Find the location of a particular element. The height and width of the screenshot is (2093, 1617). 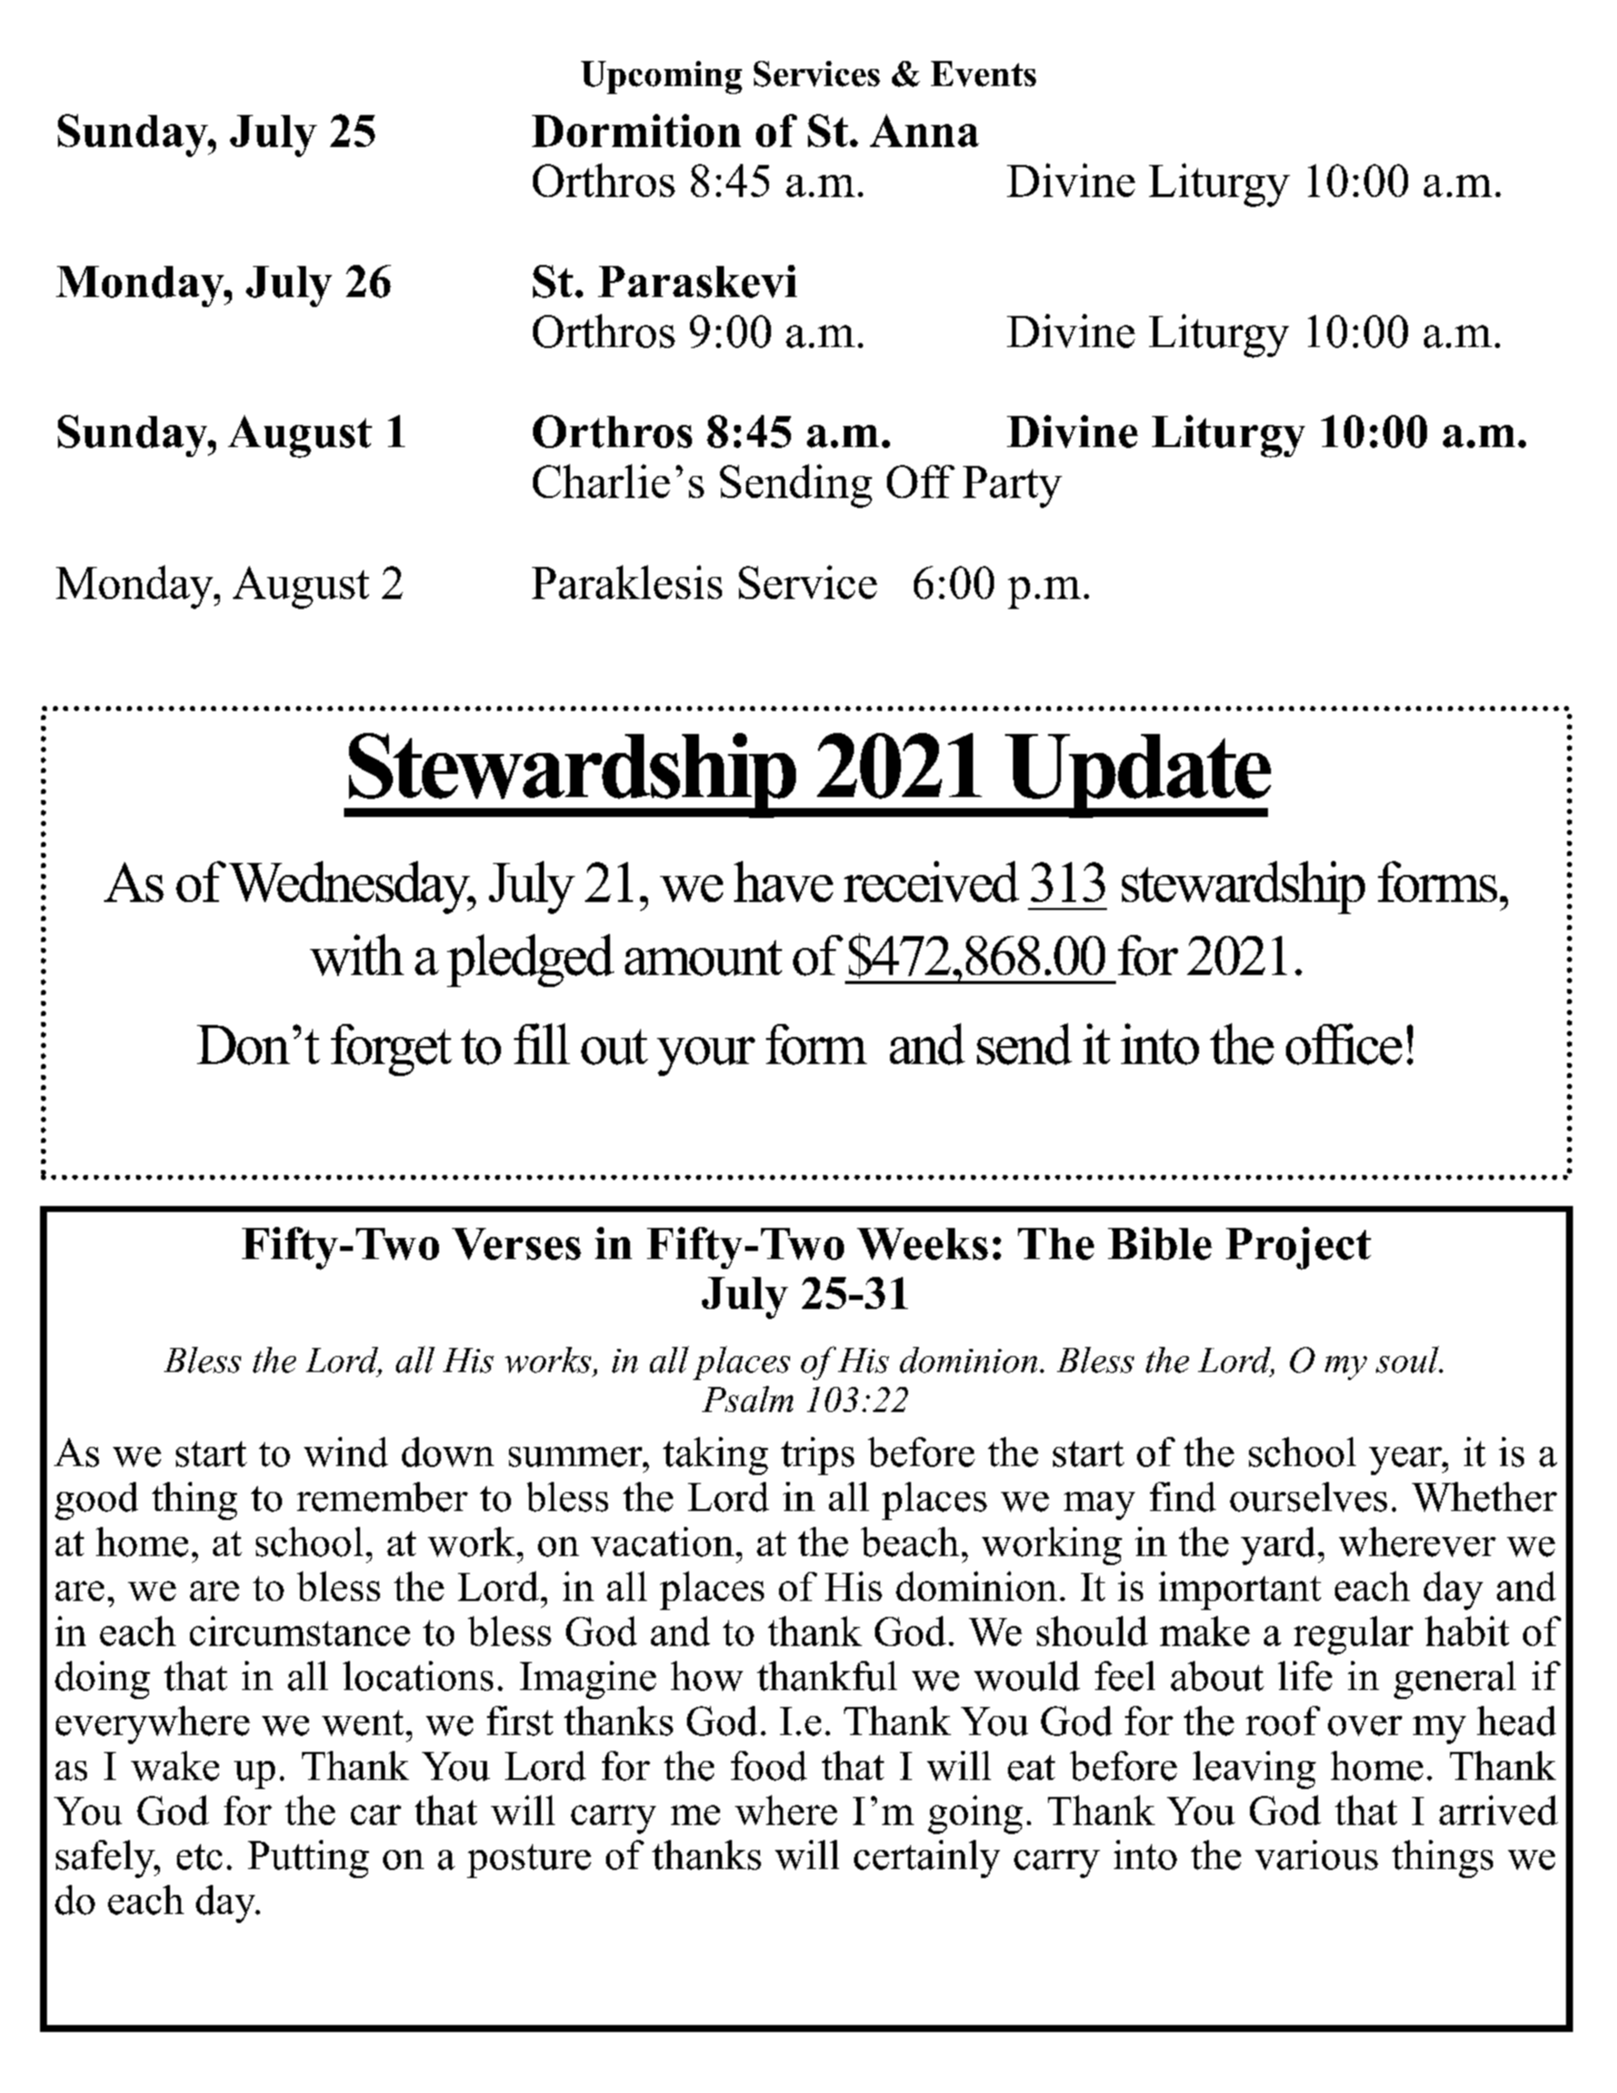

Upcoming is located at coordinates (661, 77).
